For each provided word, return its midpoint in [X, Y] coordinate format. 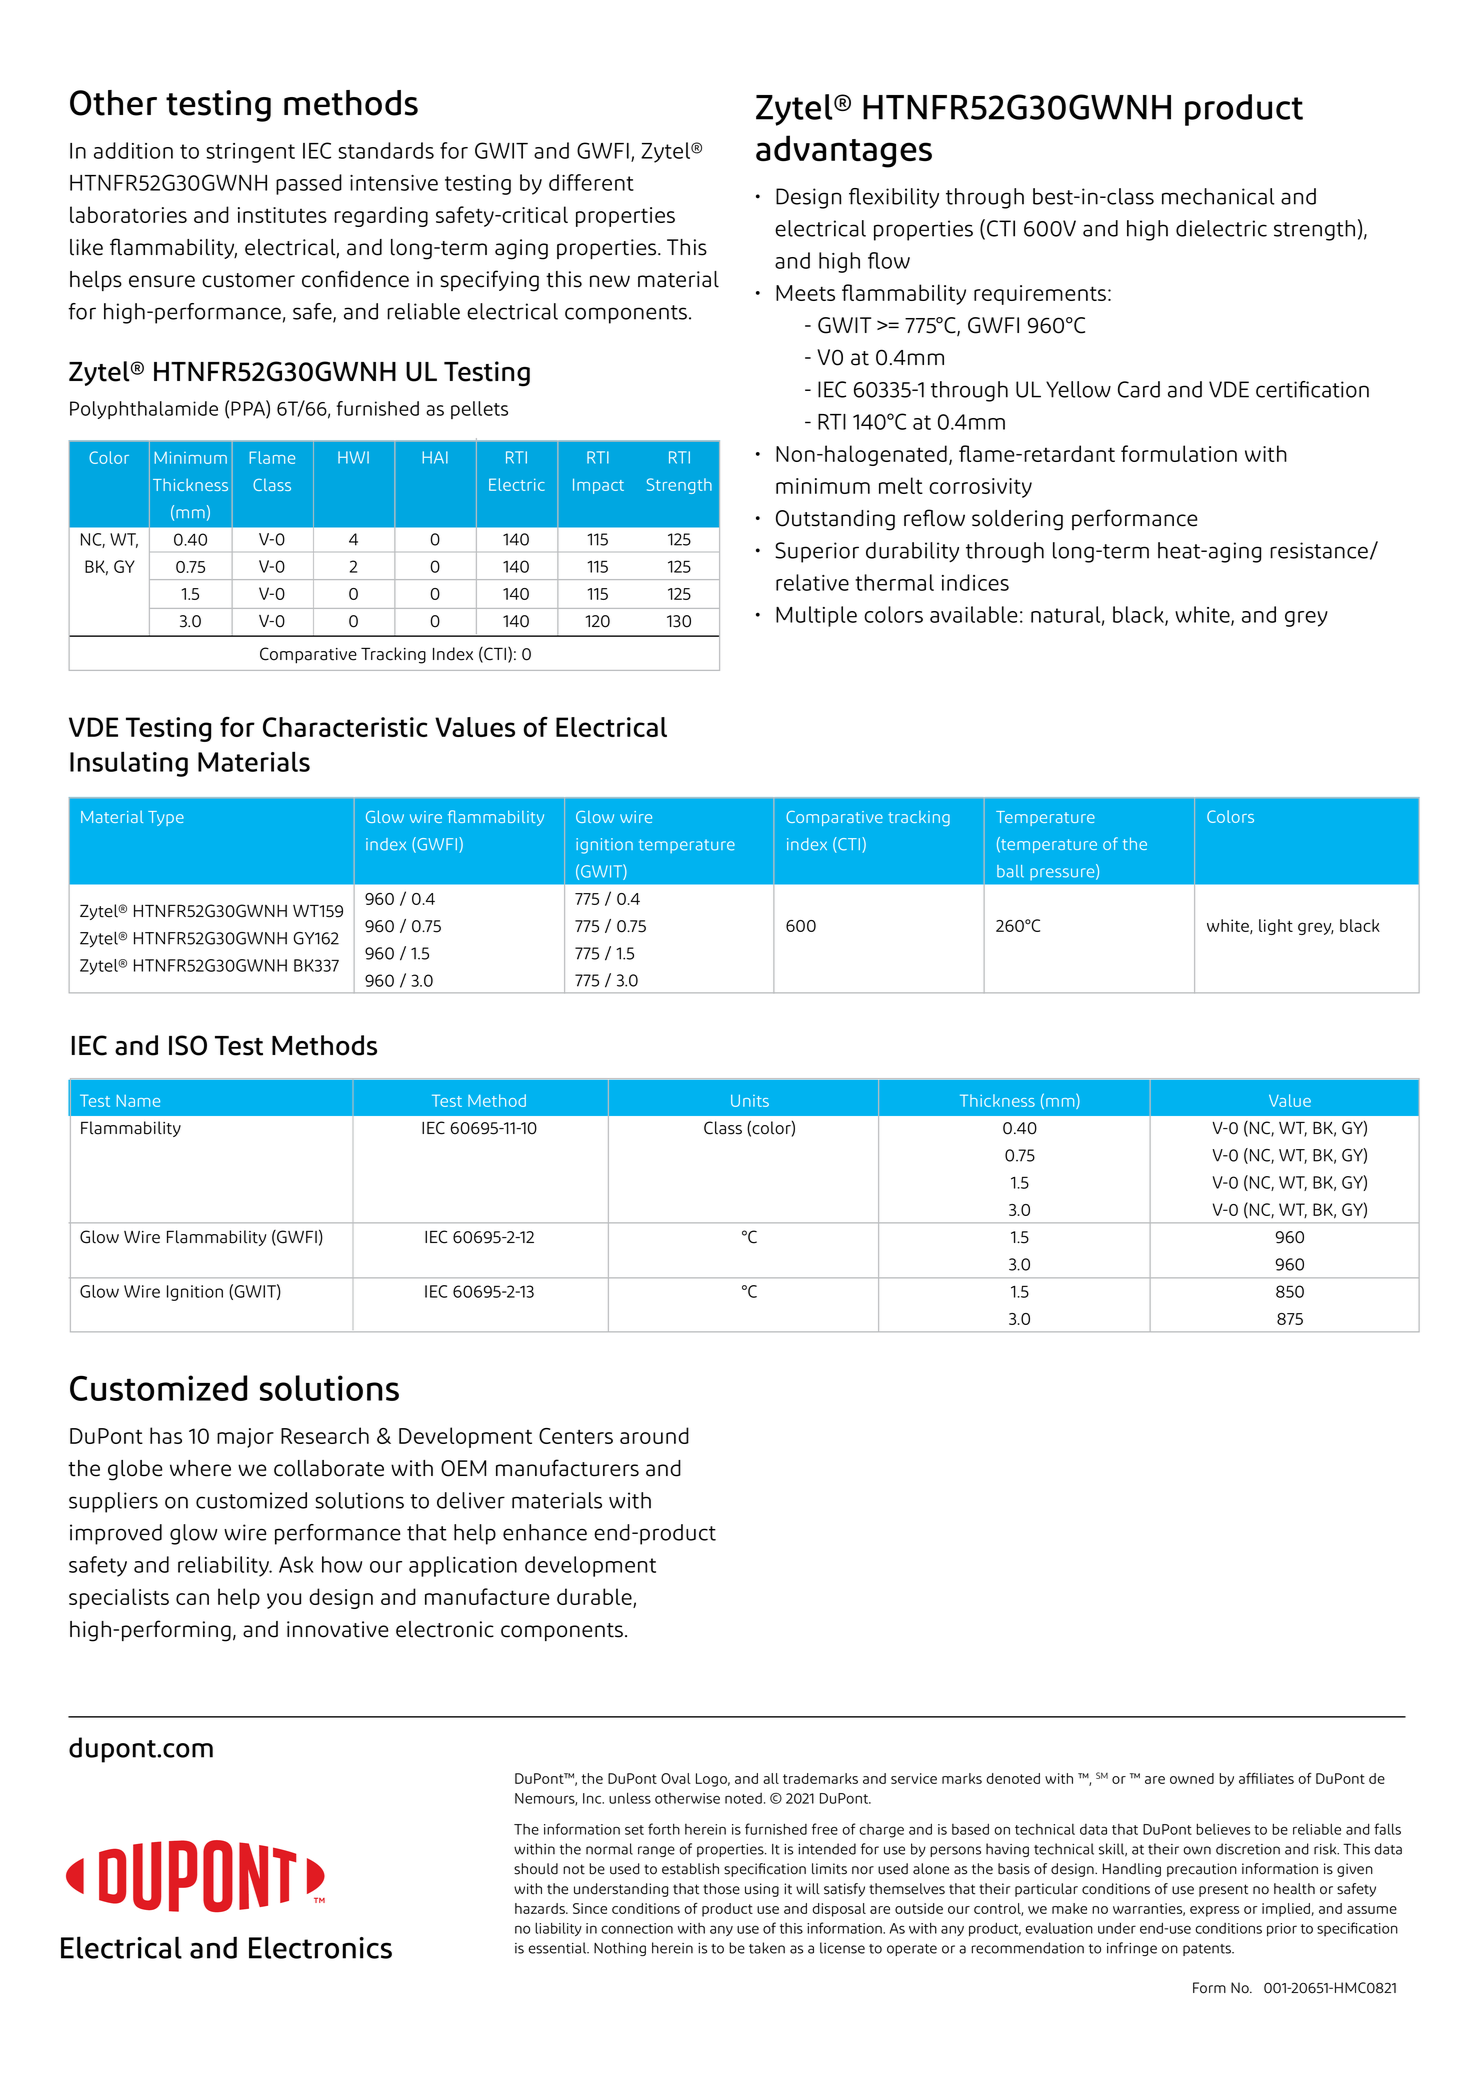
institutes [282, 215]
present [1223, 1890]
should [536, 1869]
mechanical [1218, 196]
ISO [188, 1045]
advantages [844, 151]
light [1276, 927]
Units [750, 1101]
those [721, 1889]
